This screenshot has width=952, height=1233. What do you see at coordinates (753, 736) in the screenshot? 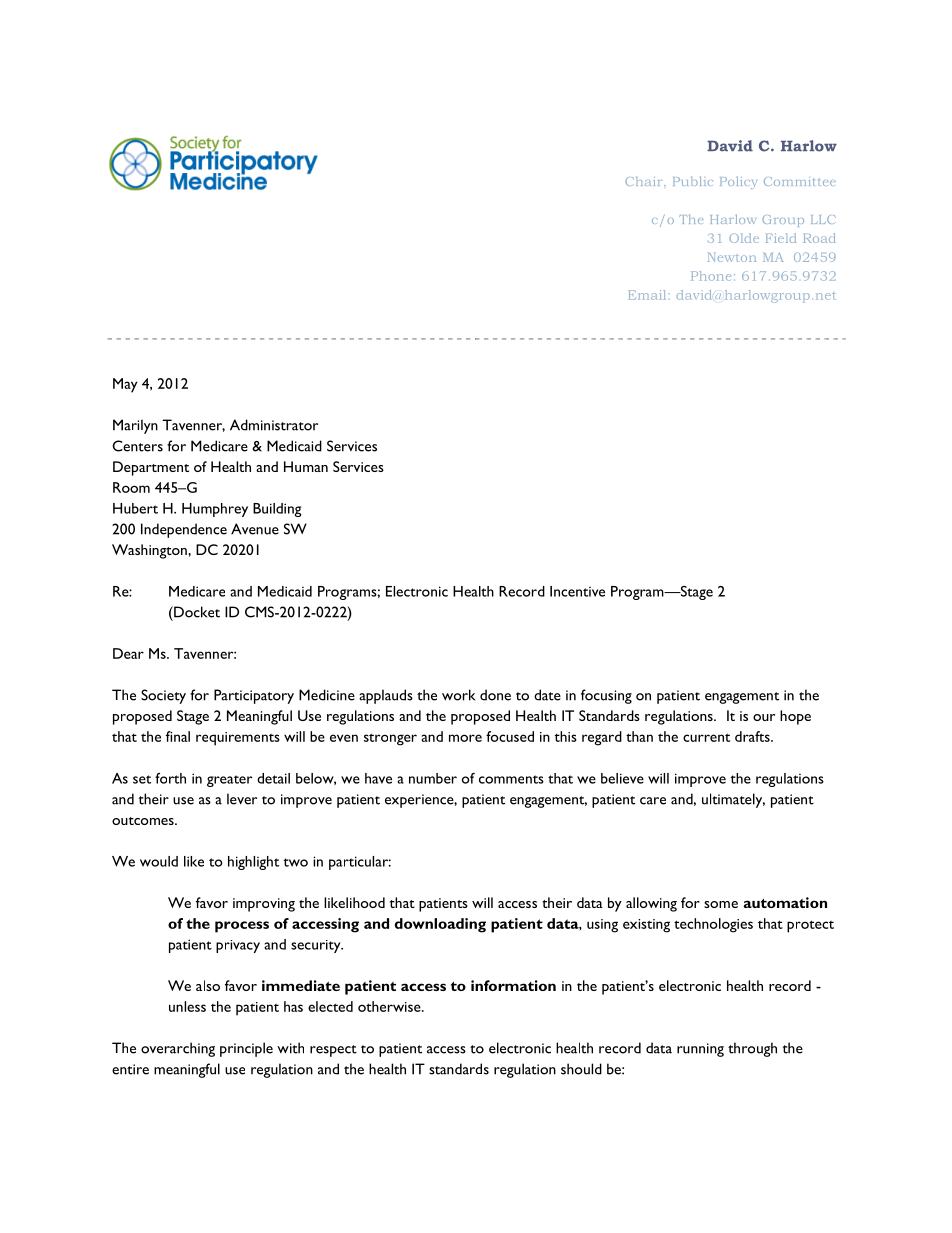
I see `drafts` at bounding box center [753, 736].
